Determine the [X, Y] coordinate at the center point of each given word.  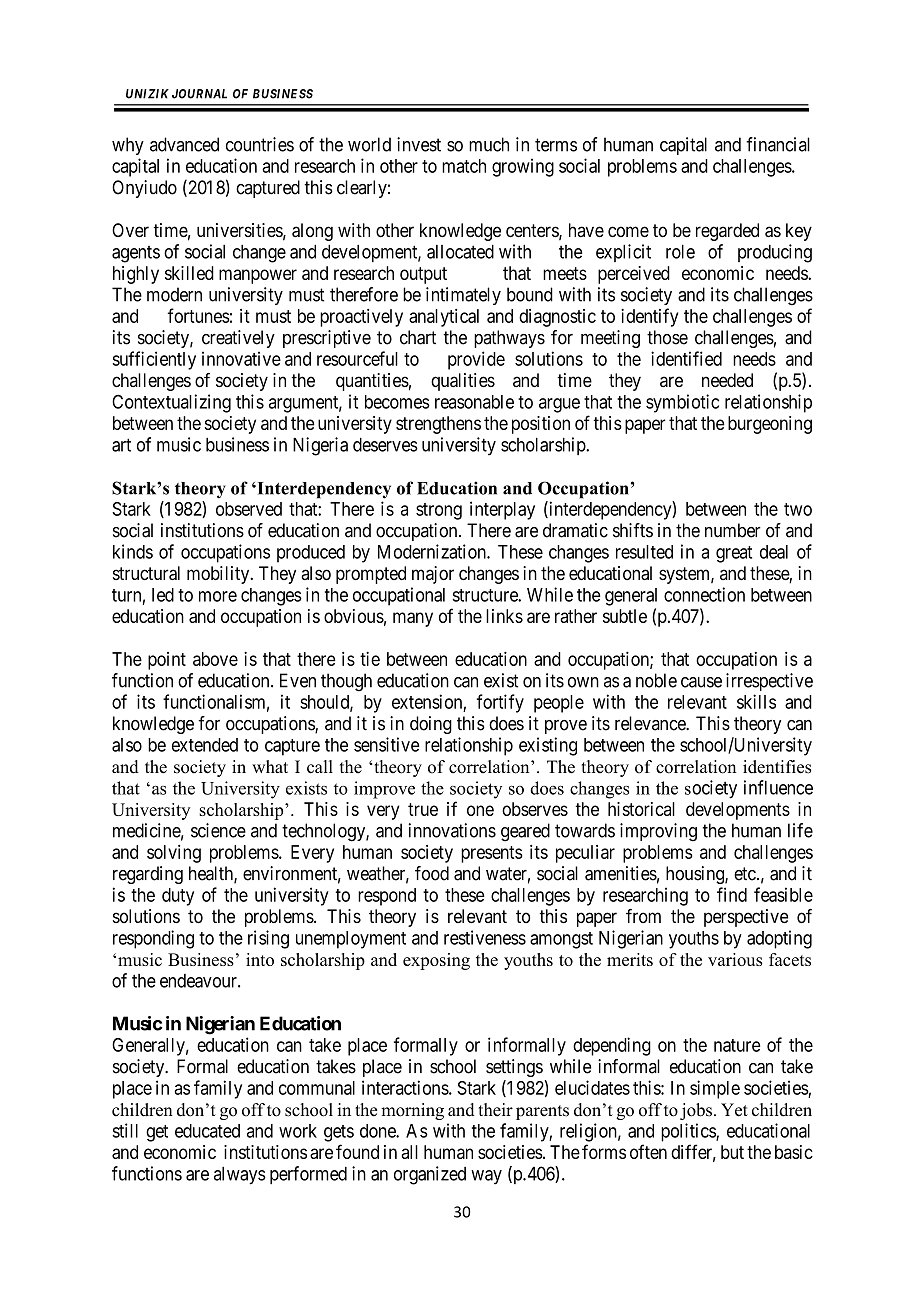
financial [778, 144]
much [489, 144]
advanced [184, 144]
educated [207, 1131]
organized [430, 1175]
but [732, 1152]
